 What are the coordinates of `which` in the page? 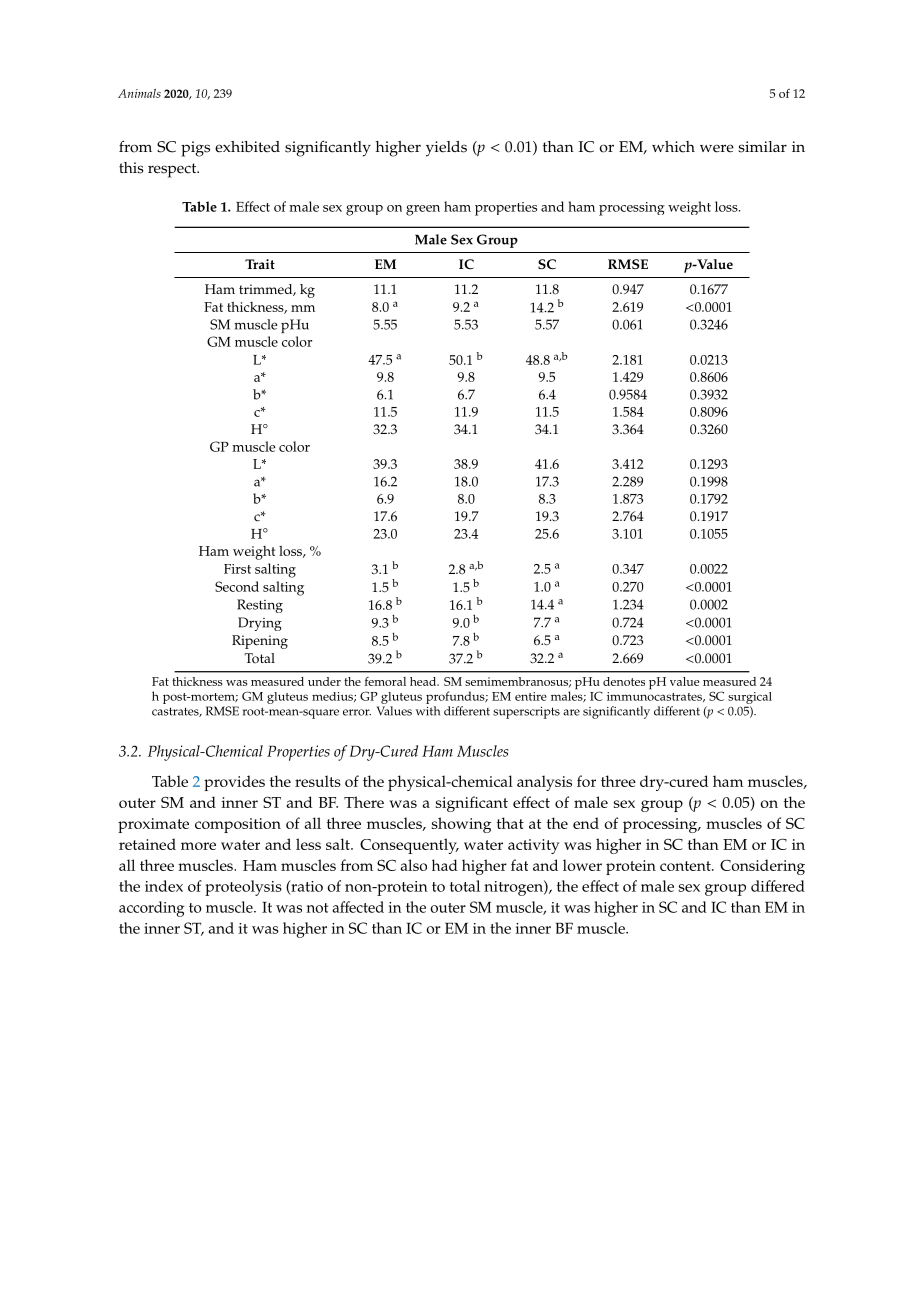 It's located at (673, 147).
